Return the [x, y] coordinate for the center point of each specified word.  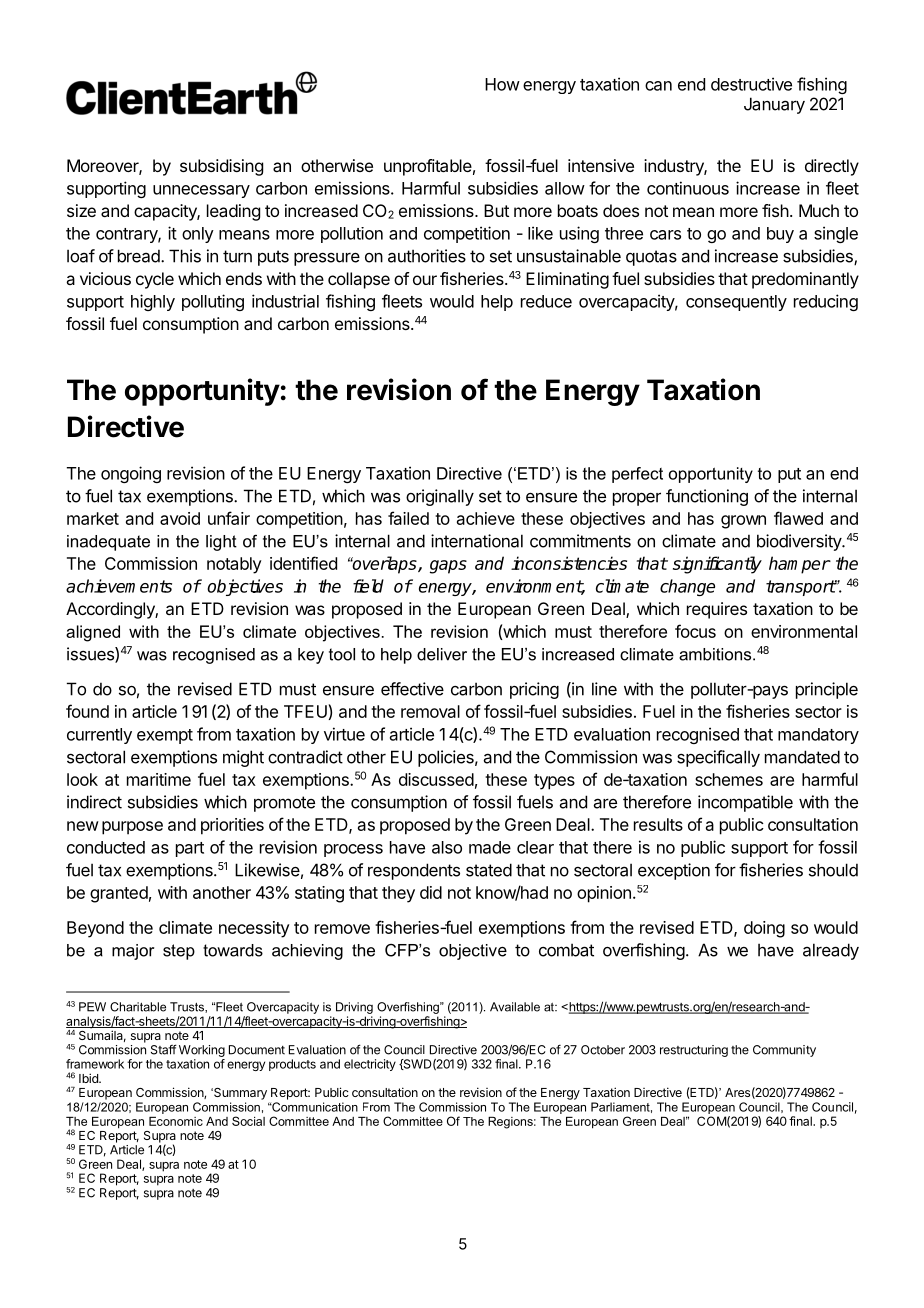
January [774, 105]
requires [717, 610]
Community [784, 1051]
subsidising [221, 167]
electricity [370, 1065]
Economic [176, 1121]
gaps [448, 567]
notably [234, 565]
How [502, 84]
